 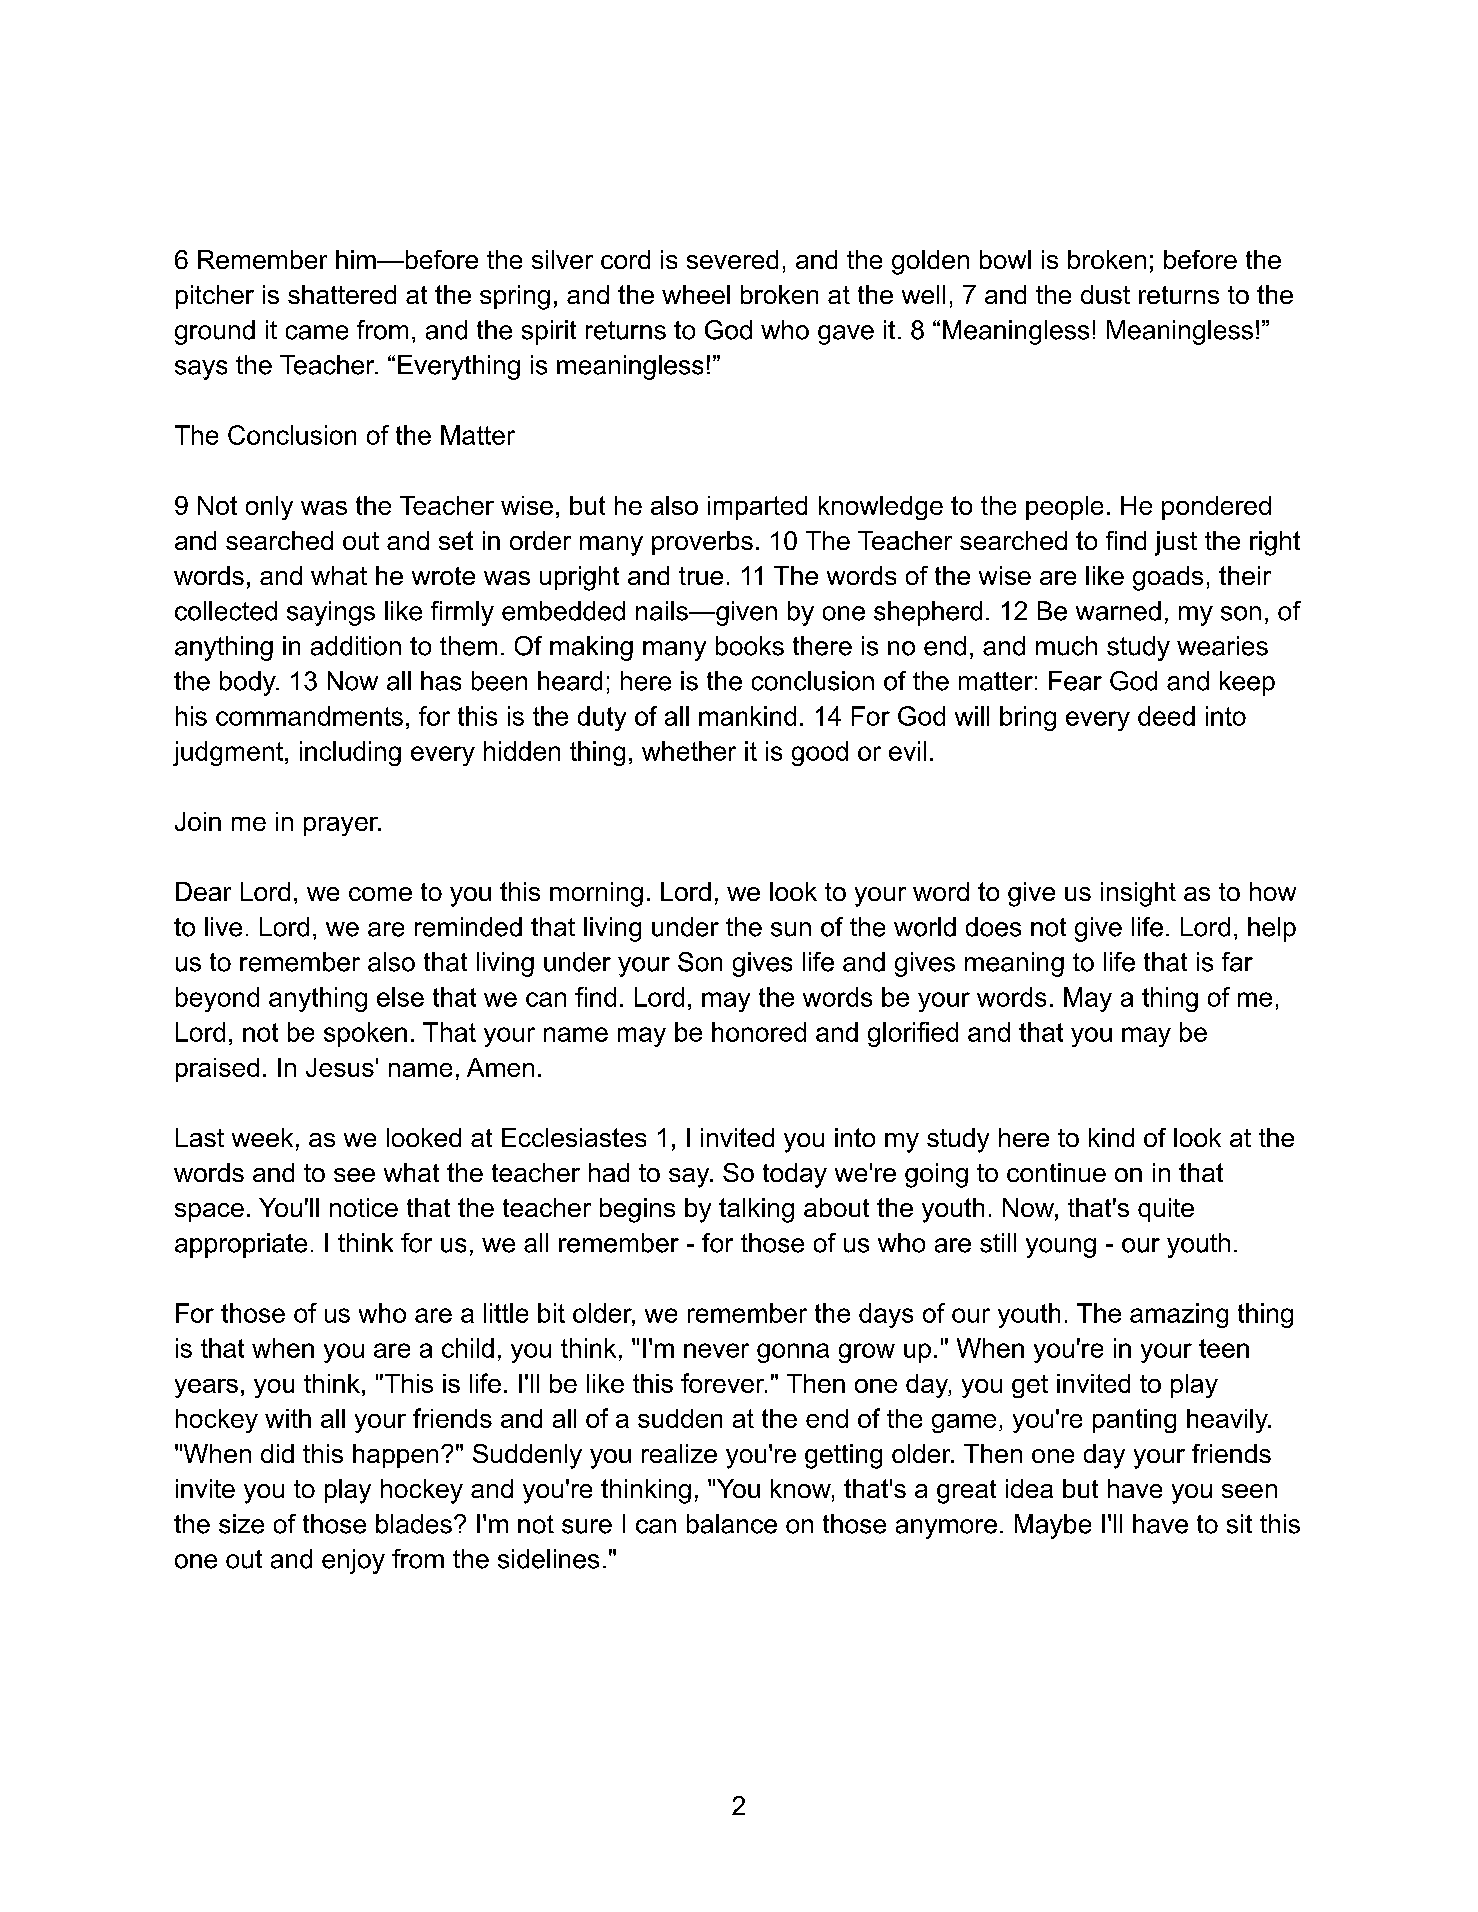 What do you see at coordinates (732, 1524) in the screenshot?
I see `balance` at bounding box center [732, 1524].
